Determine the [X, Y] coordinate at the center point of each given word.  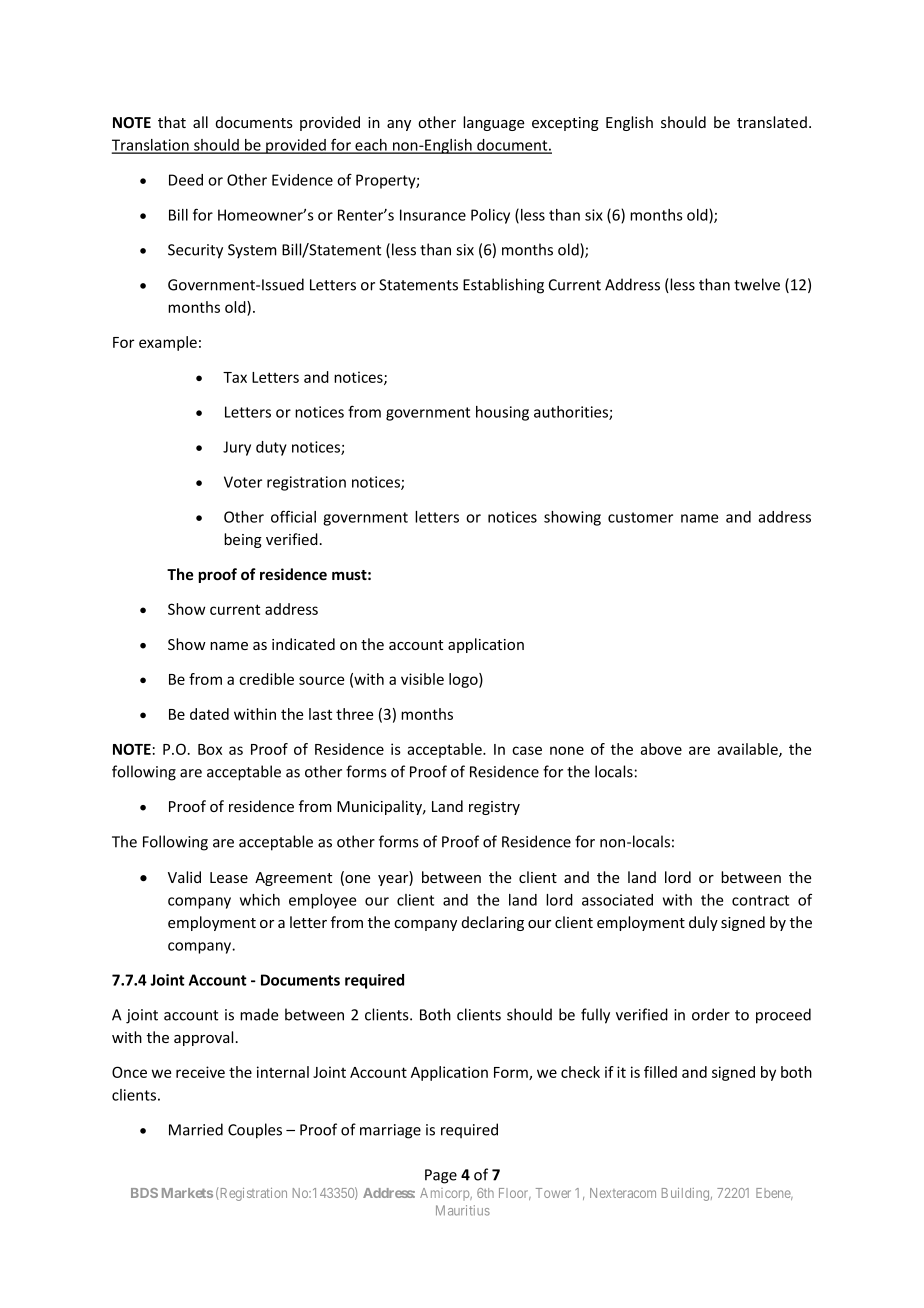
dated [209, 714]
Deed [186, 180]
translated [772, 122]
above [661, 749]
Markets [187, 1193]
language [494, 123]
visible [422, 679]
